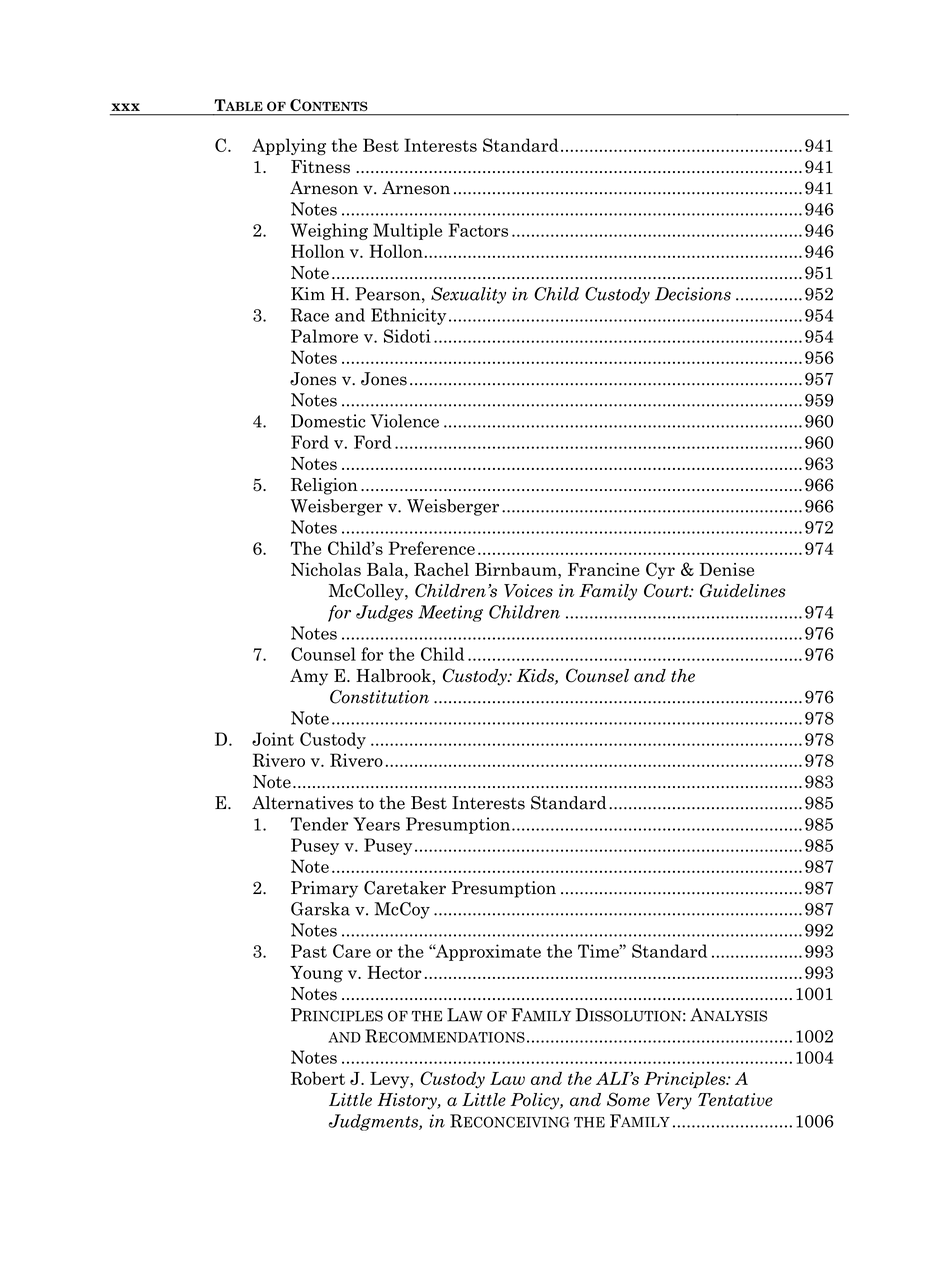 This screenshot has width=952, height=1270. I want to click on Alternatives, so click(302, 803).
